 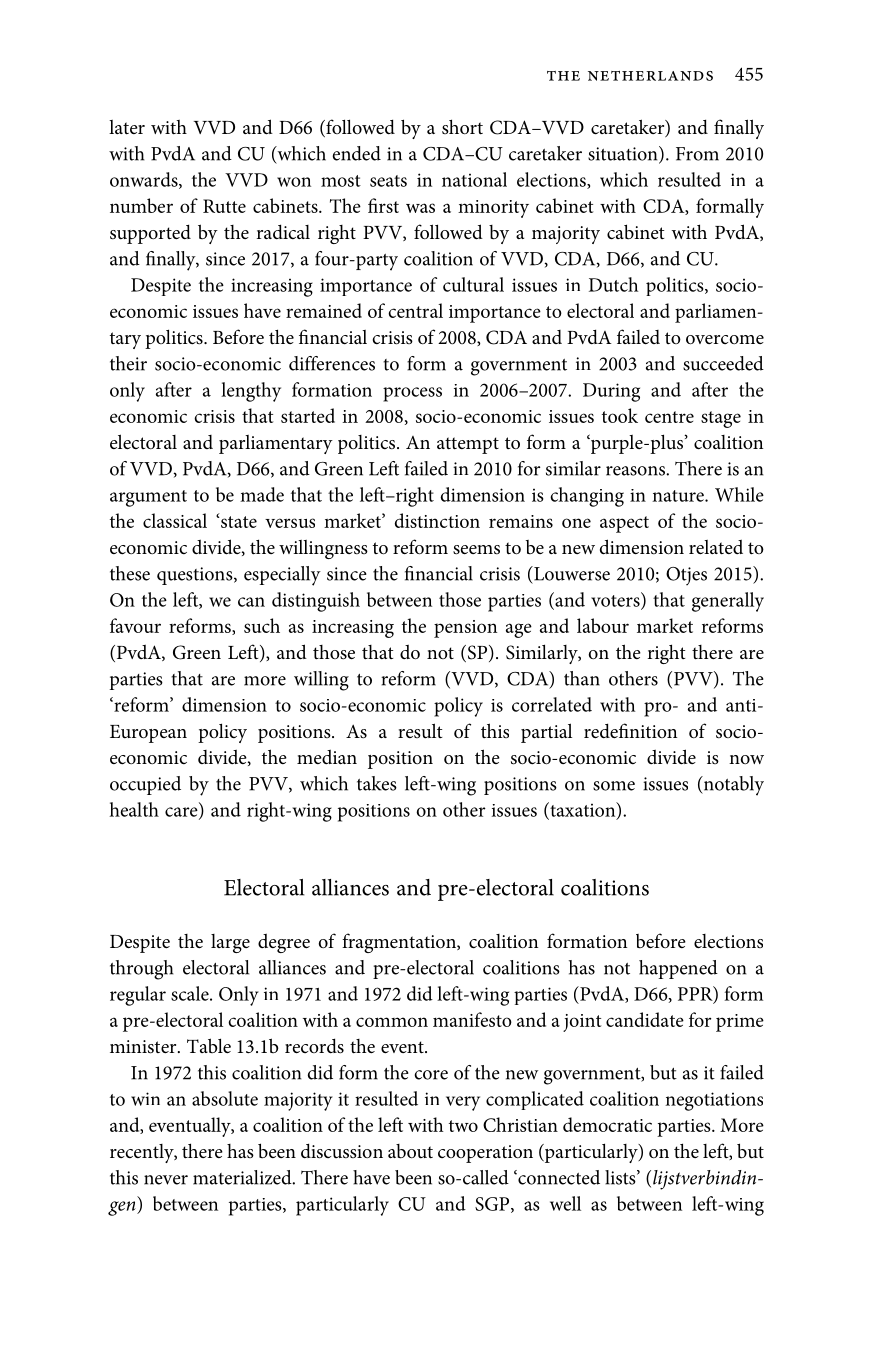 What do you see at coordinates (614, 786) in the screenshot?
I see `some` at bounding box center [614, 786].
